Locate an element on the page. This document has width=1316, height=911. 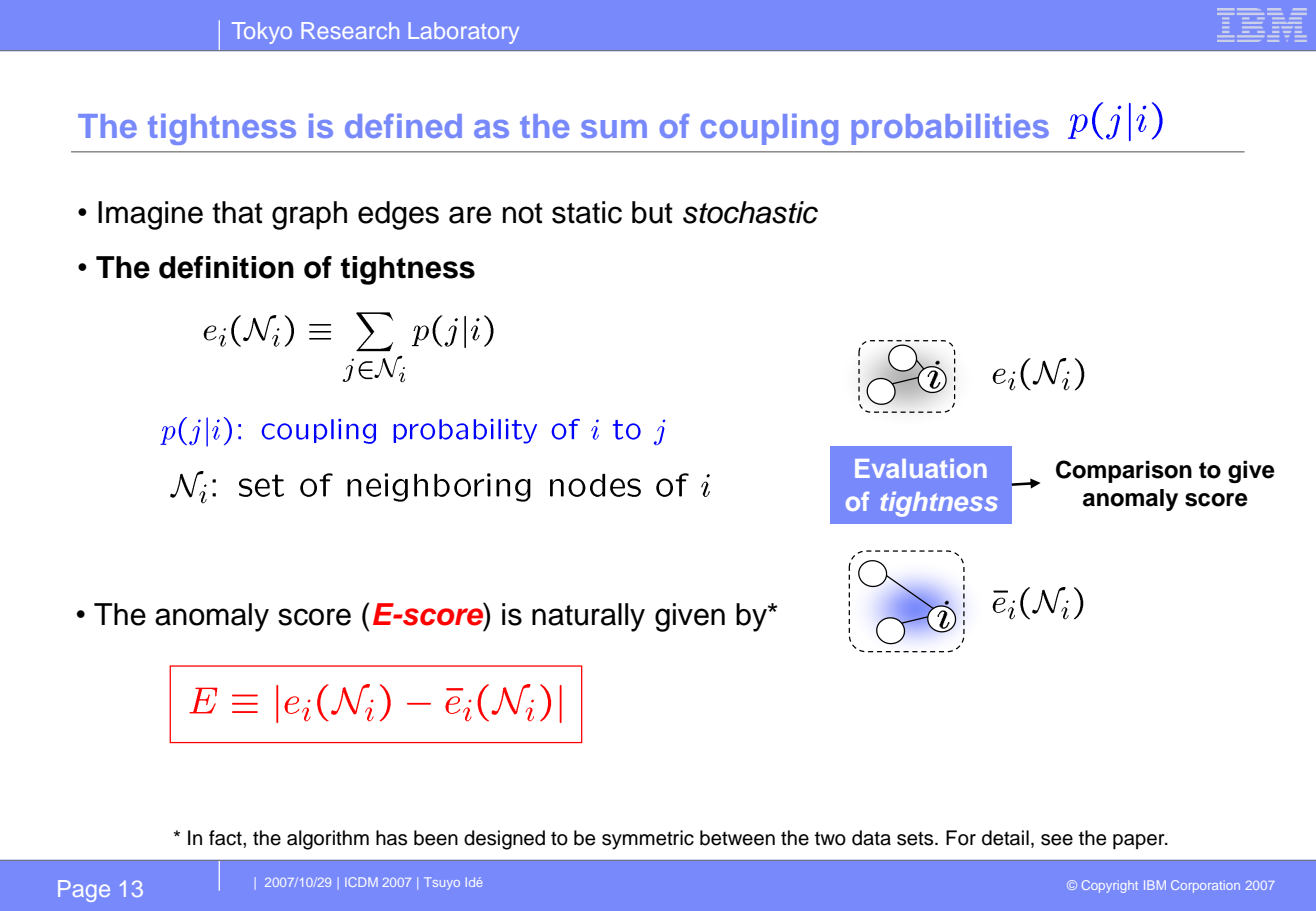
Tokyo is located at coordinates (262, 33).
